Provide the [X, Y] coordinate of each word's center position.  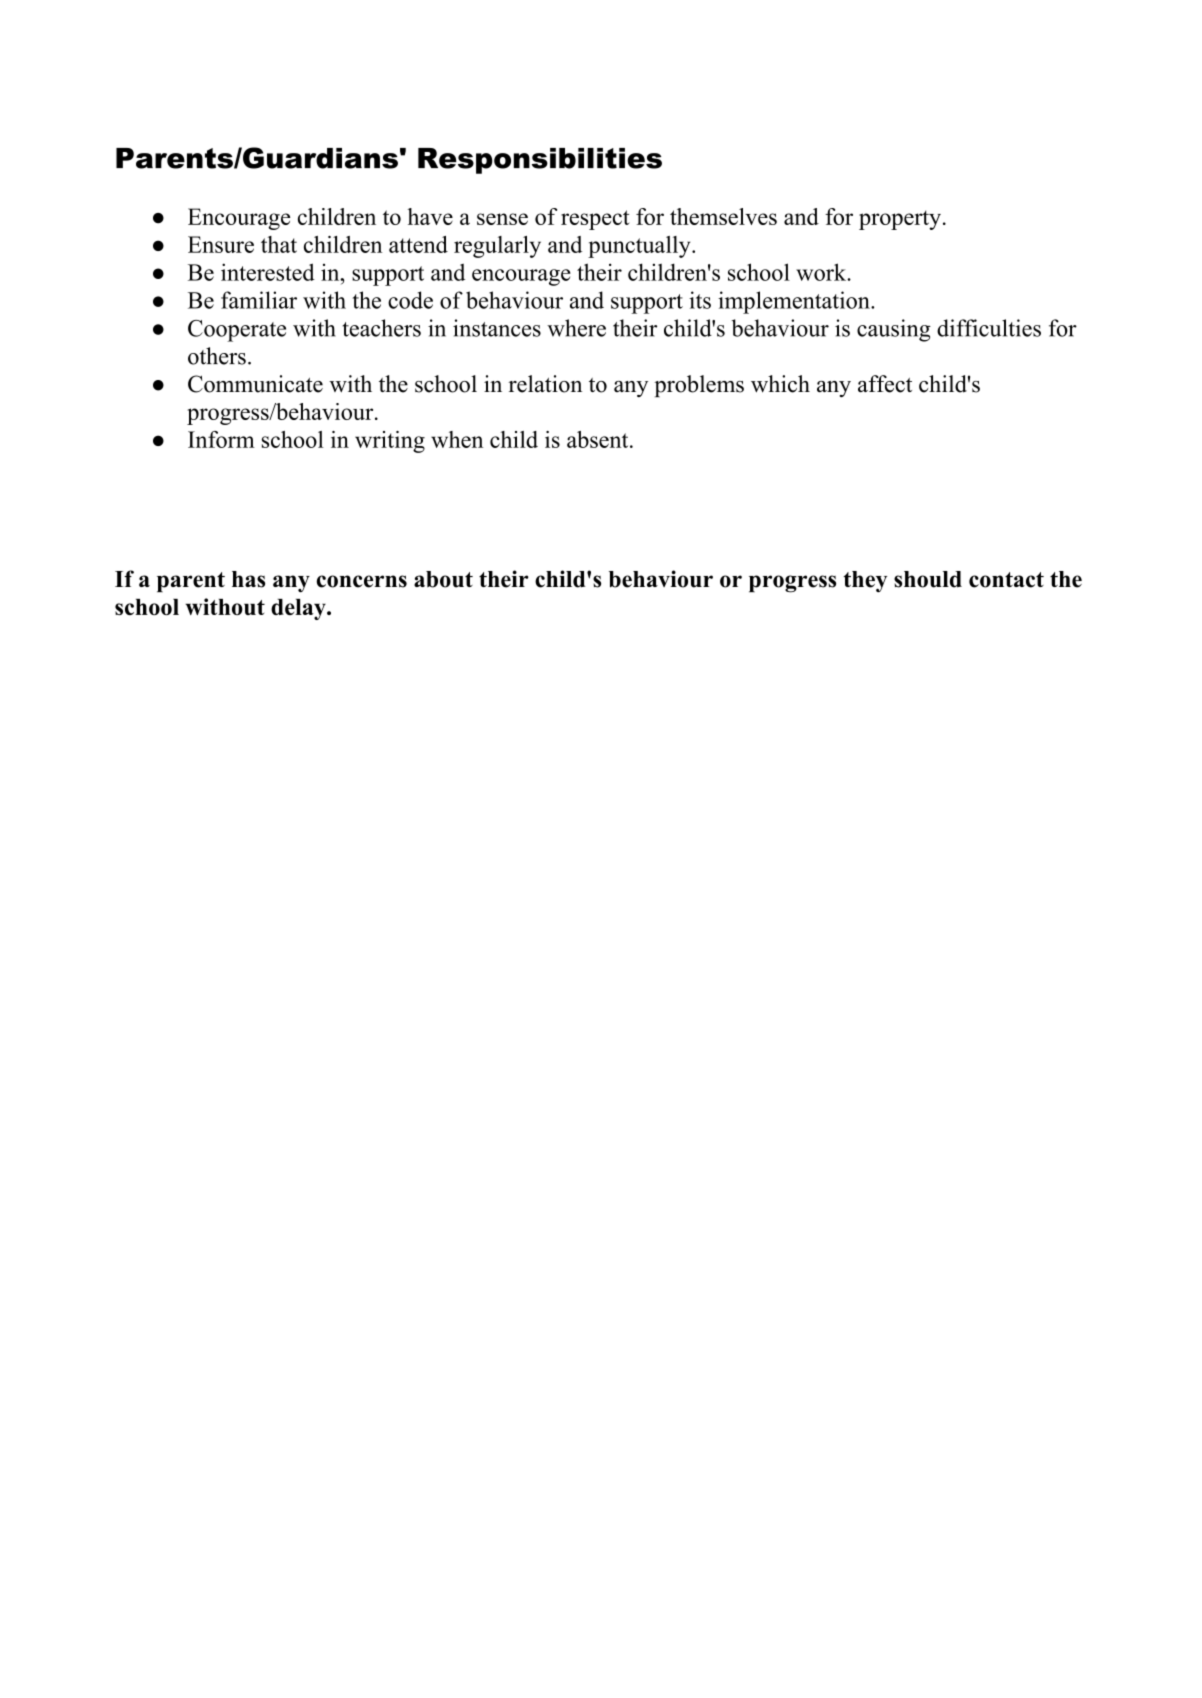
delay [299, 609]
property [900, 220]
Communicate [255, 384]
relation [545, 384]
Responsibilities [540, 161]
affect [885, 384]
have [430, 216]
